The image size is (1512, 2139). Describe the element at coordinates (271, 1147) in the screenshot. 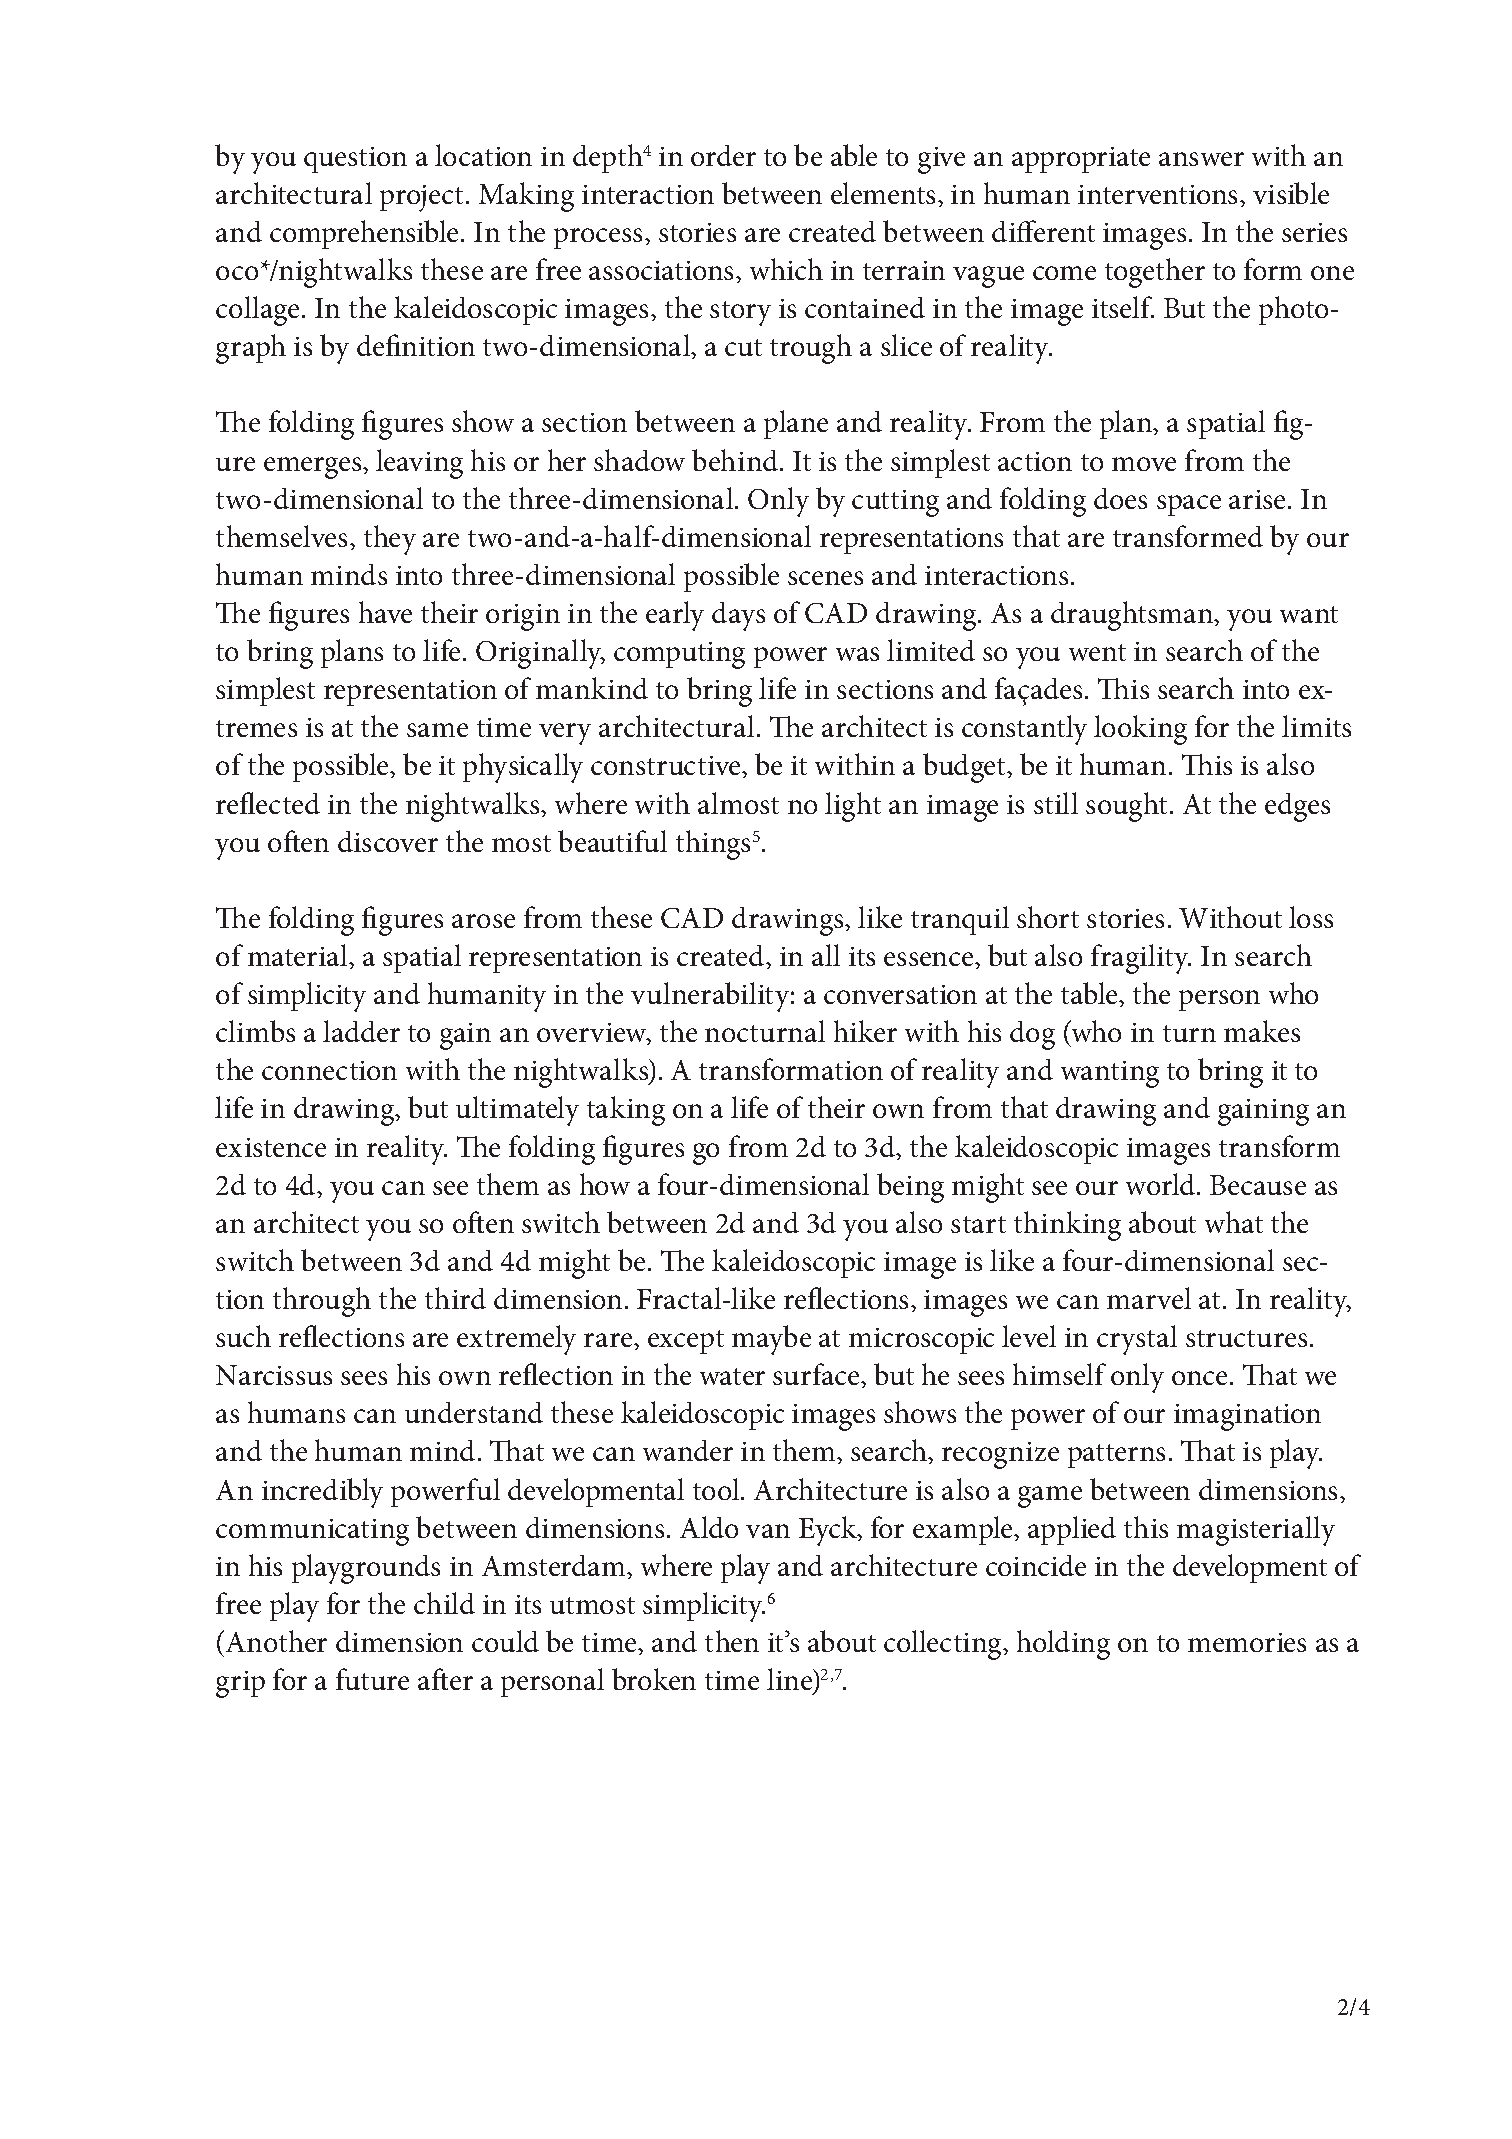

I see `existence` at that location.
